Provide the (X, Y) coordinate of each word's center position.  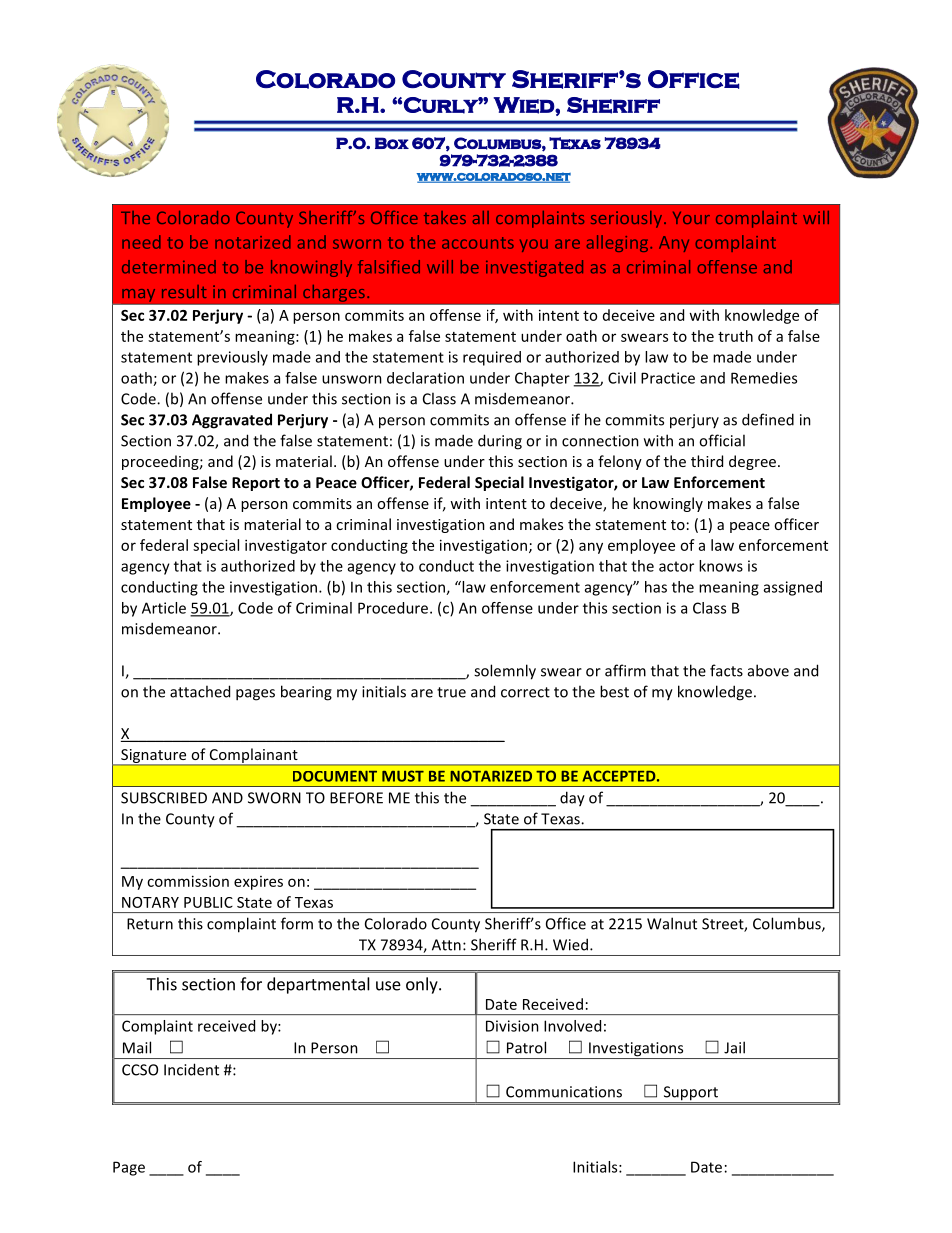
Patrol (526, 1047)
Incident (191, 1069)
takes (445, 217)
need (141, 242)
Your (691, 218)
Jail (734, 1047)
